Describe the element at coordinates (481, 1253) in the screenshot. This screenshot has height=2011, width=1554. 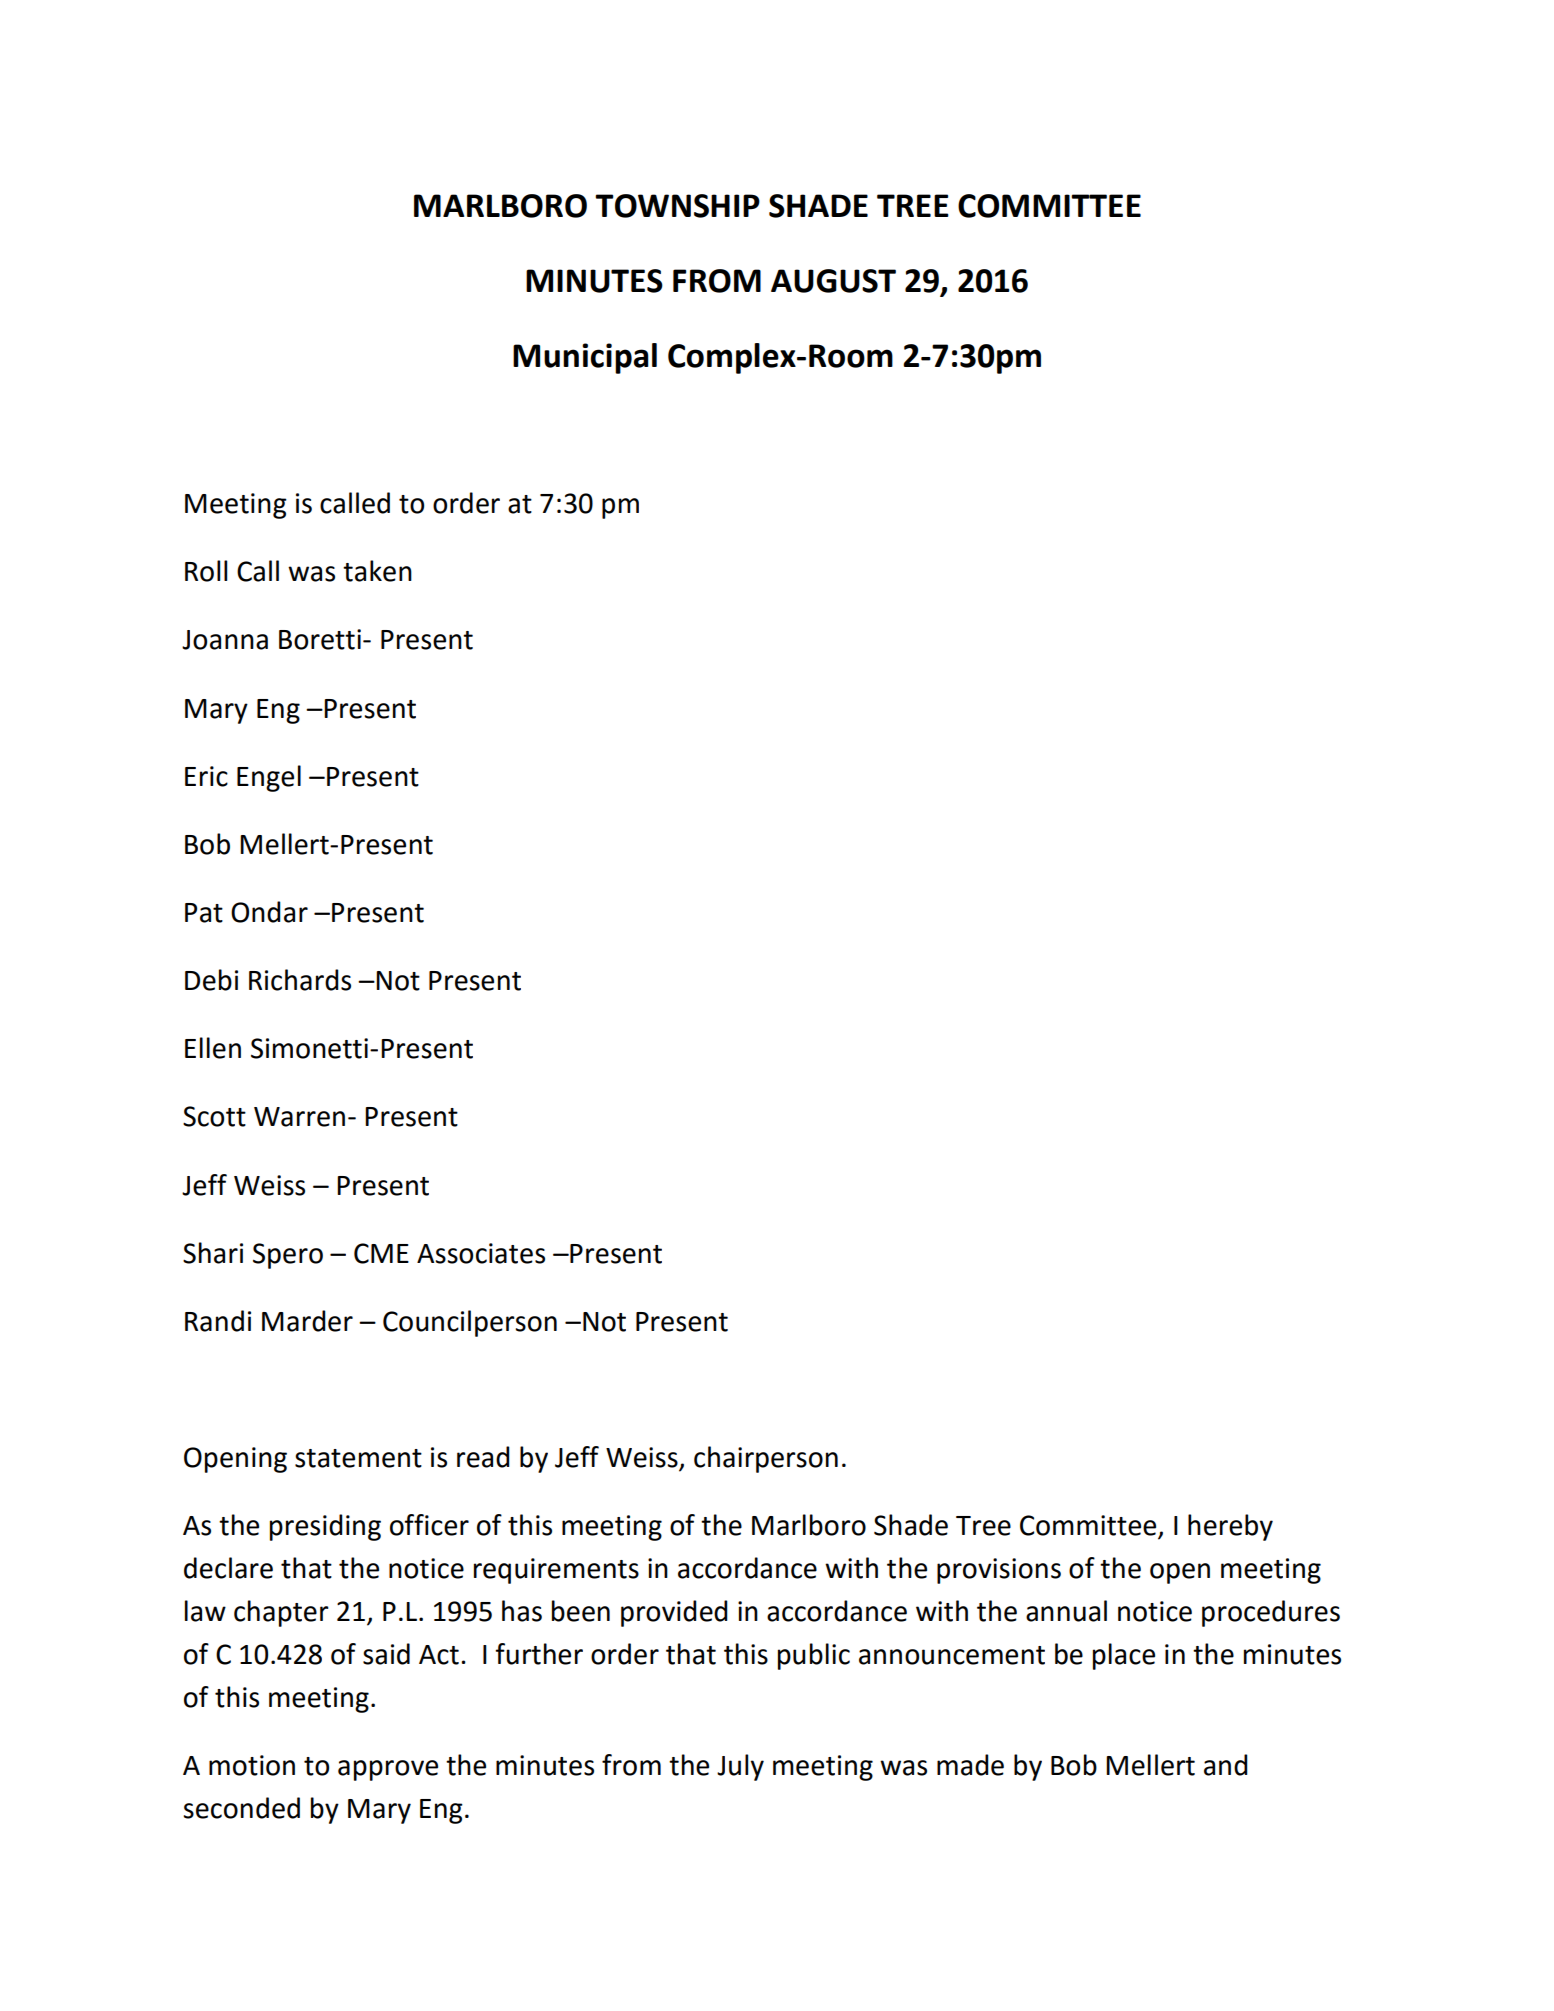
I see `Associates` at that location.
